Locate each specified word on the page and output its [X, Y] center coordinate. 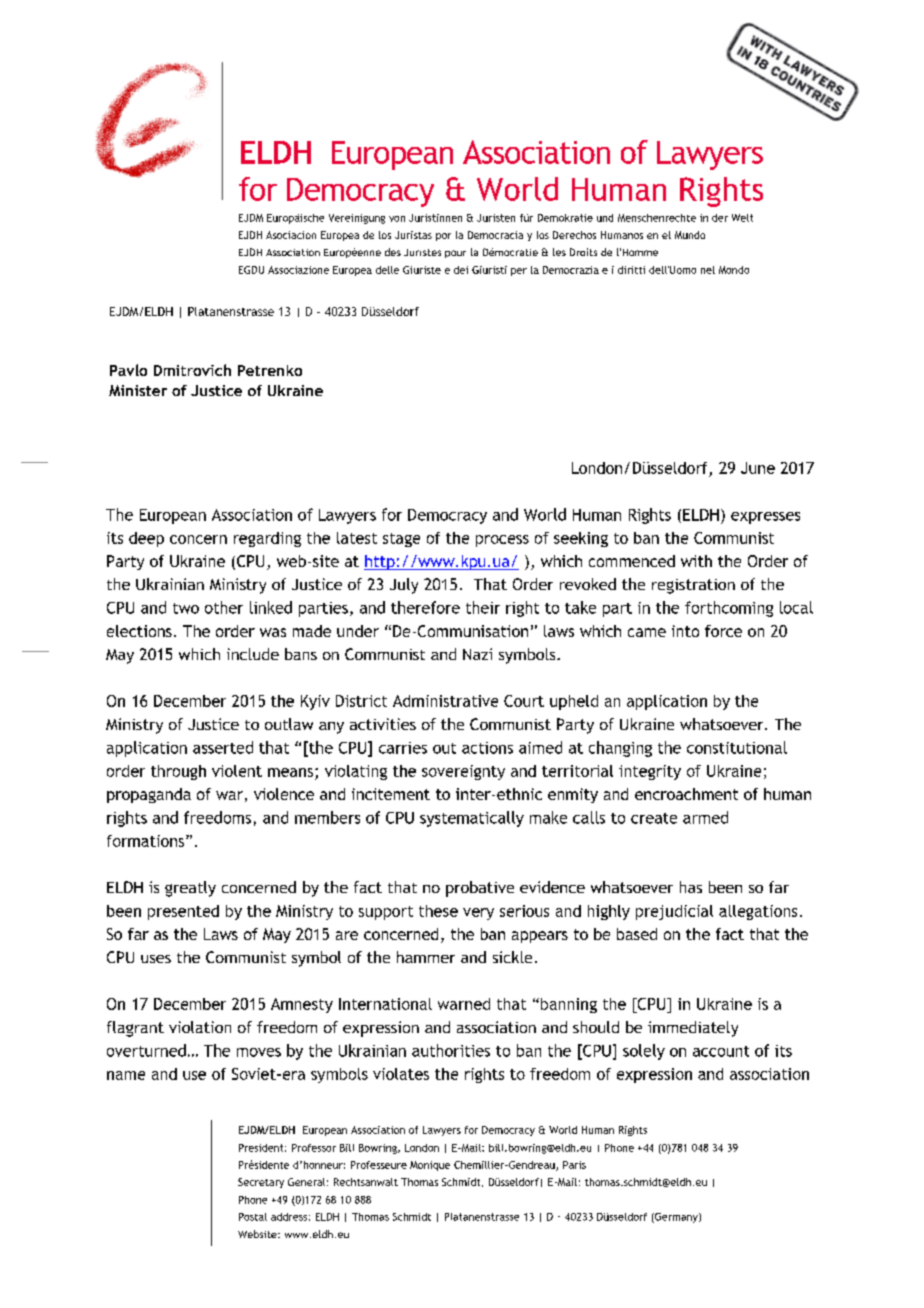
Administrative [445, 701]
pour [455, 254]
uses [156, 959]
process [502, 541]
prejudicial [674, 912]
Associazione [298, 270]
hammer [426, 957]
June [758, 468]
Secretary [261, 1183]
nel [708, 270]
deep [146, 539]
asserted [223, 747]
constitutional [737, 747]
